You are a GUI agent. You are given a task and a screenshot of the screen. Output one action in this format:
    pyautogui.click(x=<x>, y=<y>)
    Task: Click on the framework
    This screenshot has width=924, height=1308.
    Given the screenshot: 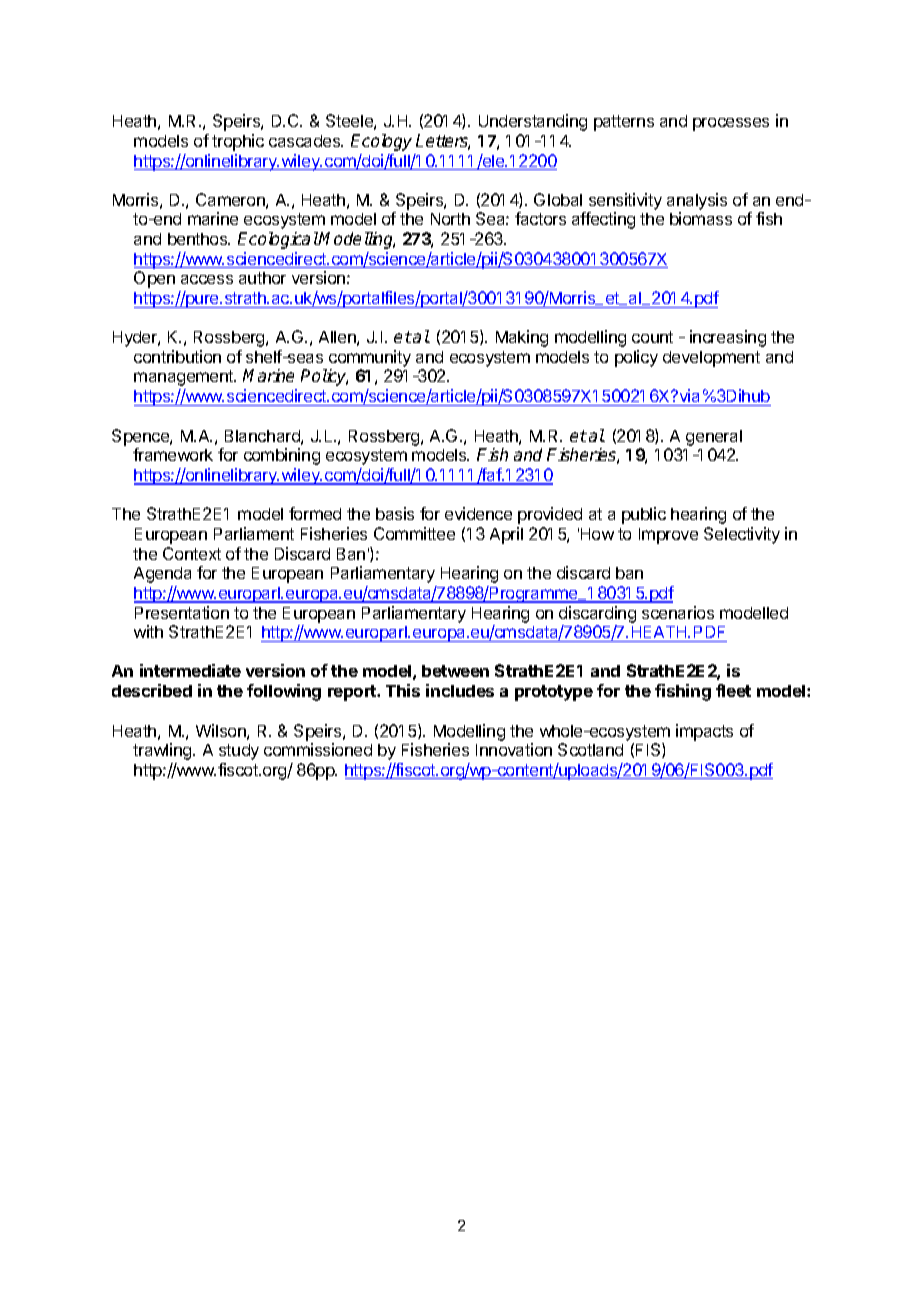 What is the action you would take?
    pyautogui.click(x=173, y=454)
